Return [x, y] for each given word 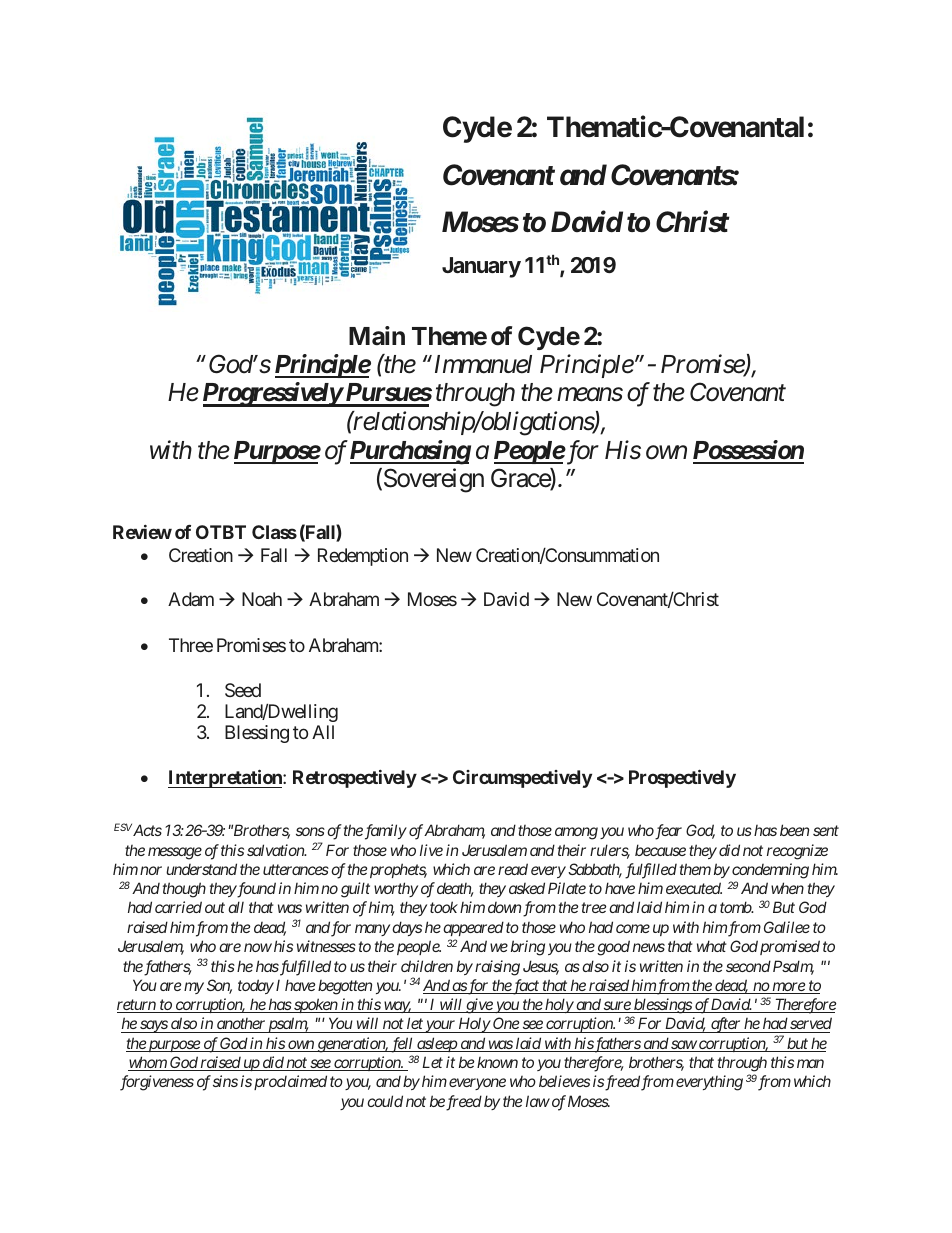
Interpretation [226, 778]
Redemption [363, 557]
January [481, 267]
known [497, 1062]
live [431, 850]
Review [142, 532]
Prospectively [682, 778]
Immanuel [481, 364]
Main [377, 336]
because [660, 850]
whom [148, 1063]
